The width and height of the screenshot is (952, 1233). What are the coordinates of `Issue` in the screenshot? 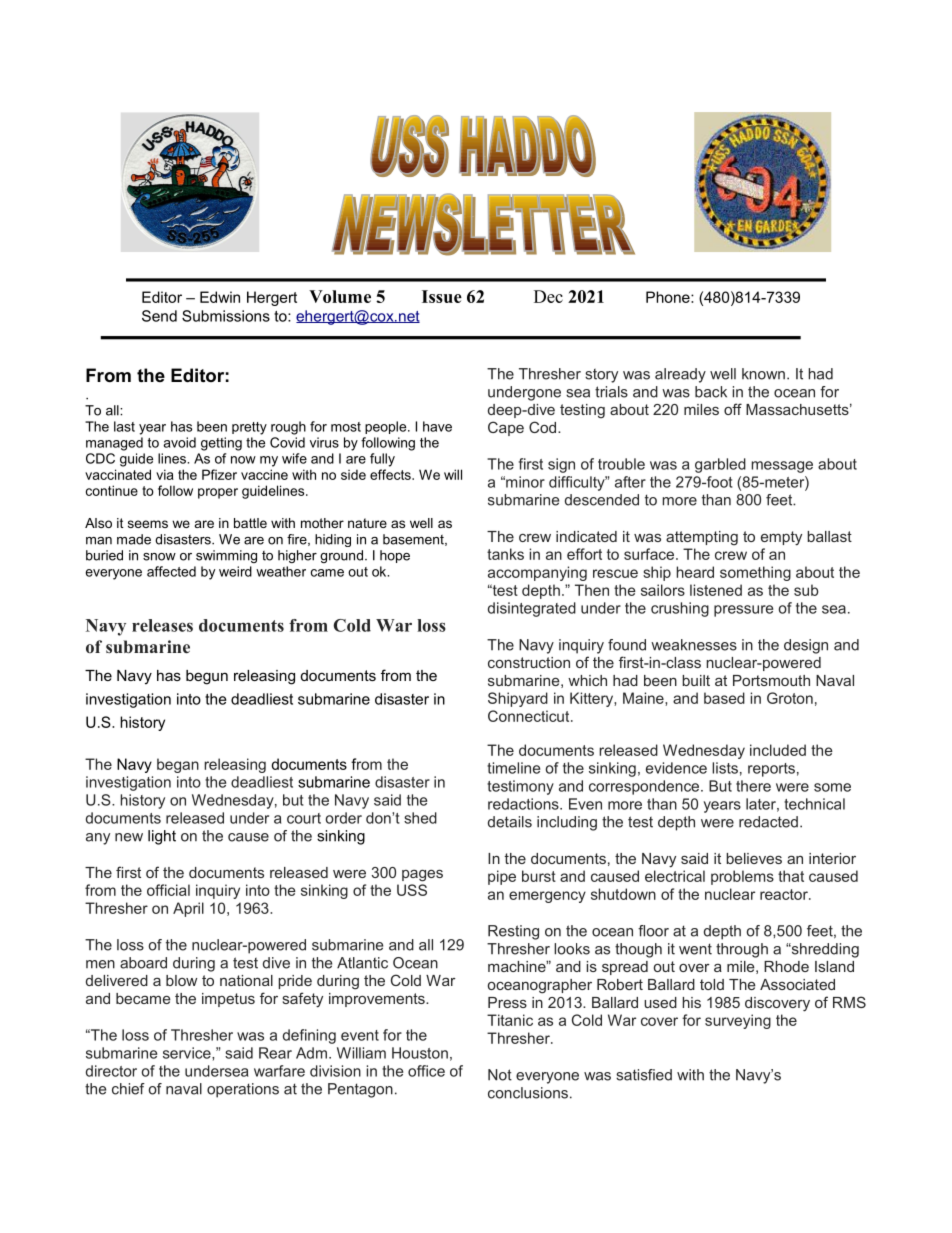 It's located at (442, 296).
